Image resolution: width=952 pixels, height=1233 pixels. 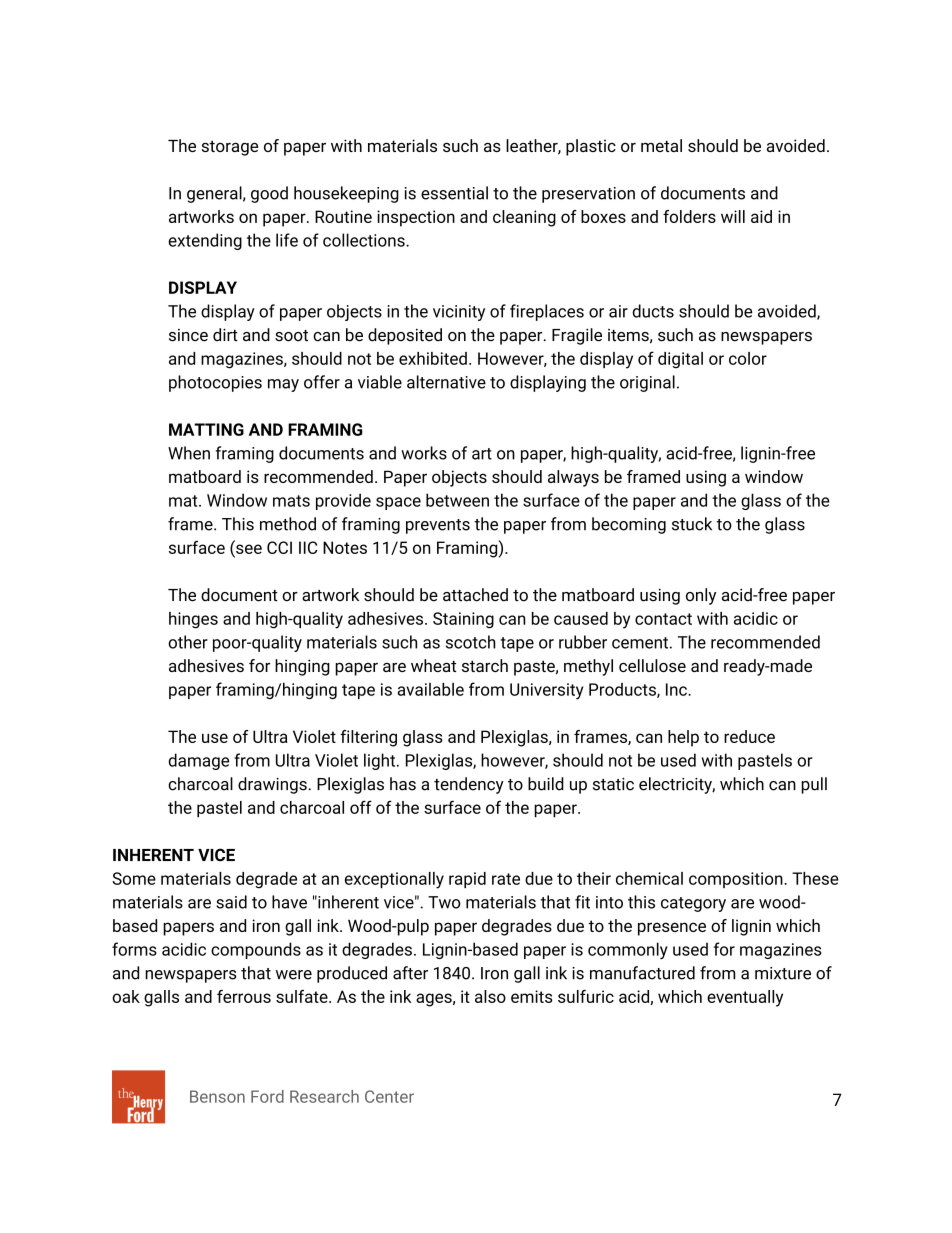 What do you see at coordinates (737, 880) in the image?
I see `composition` at bounding box center [737, 880].
